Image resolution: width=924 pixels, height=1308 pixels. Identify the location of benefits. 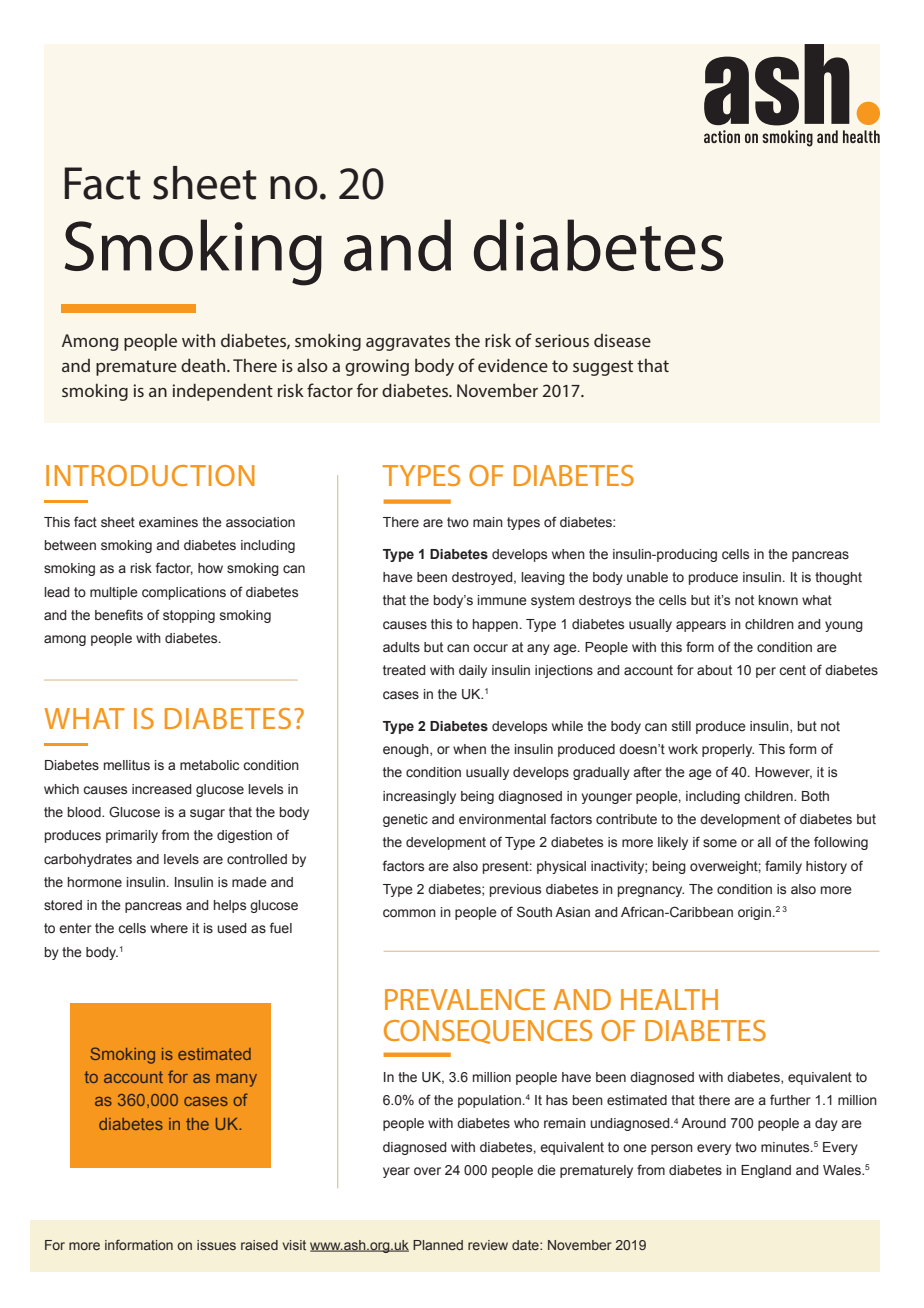
(119, 615).
